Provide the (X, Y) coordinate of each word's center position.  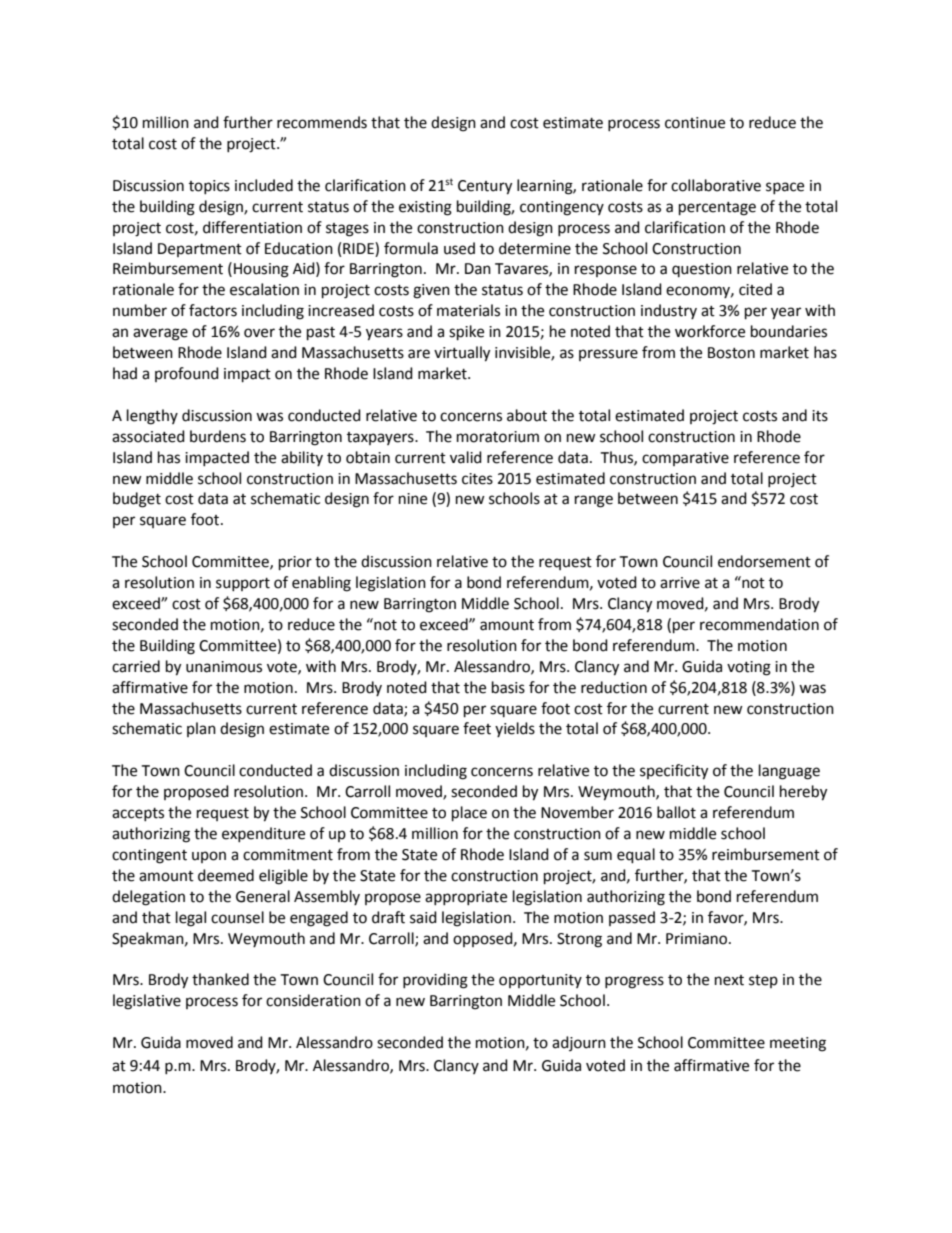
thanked (220, 979)
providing (435, 981)
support (243, 584)
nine (413, 499)
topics (209, 187)
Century (485, 187)
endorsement (764, 561)
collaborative (716, 185)
